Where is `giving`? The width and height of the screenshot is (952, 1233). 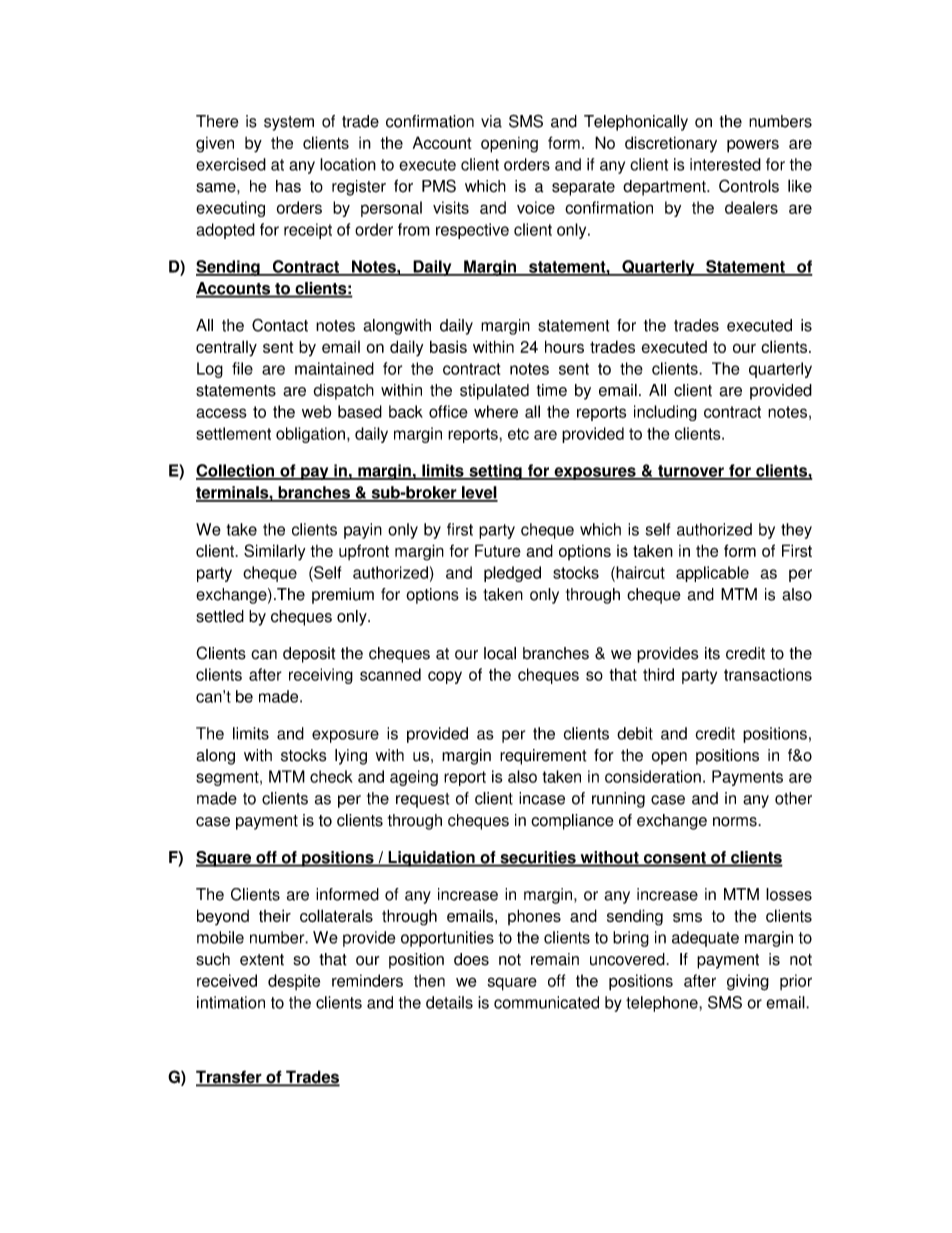
giving is located at coordinates (748, 982).
